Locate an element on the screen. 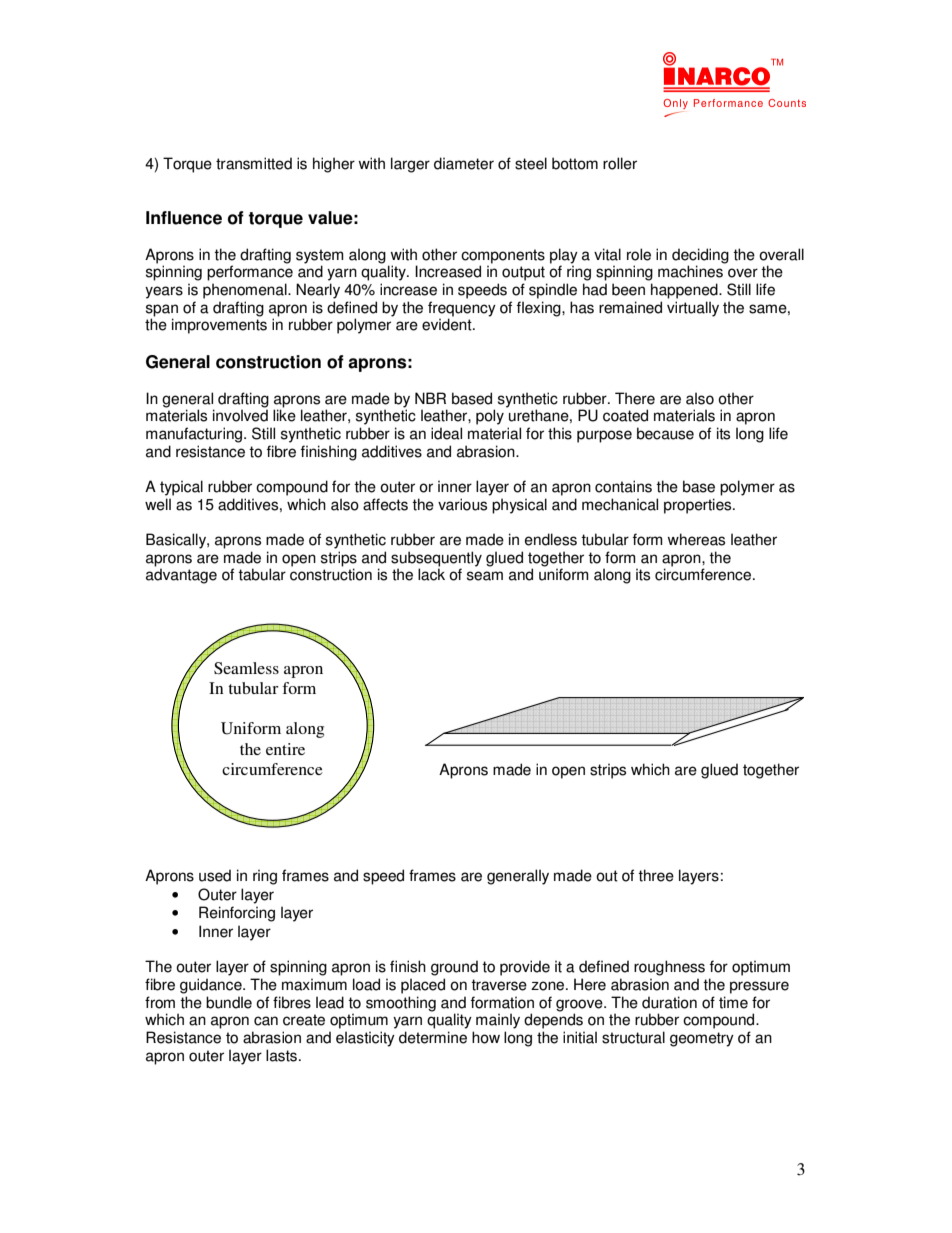 This screenshot has height=1233, width=952. tabular is located at coordinates (262, 574).
